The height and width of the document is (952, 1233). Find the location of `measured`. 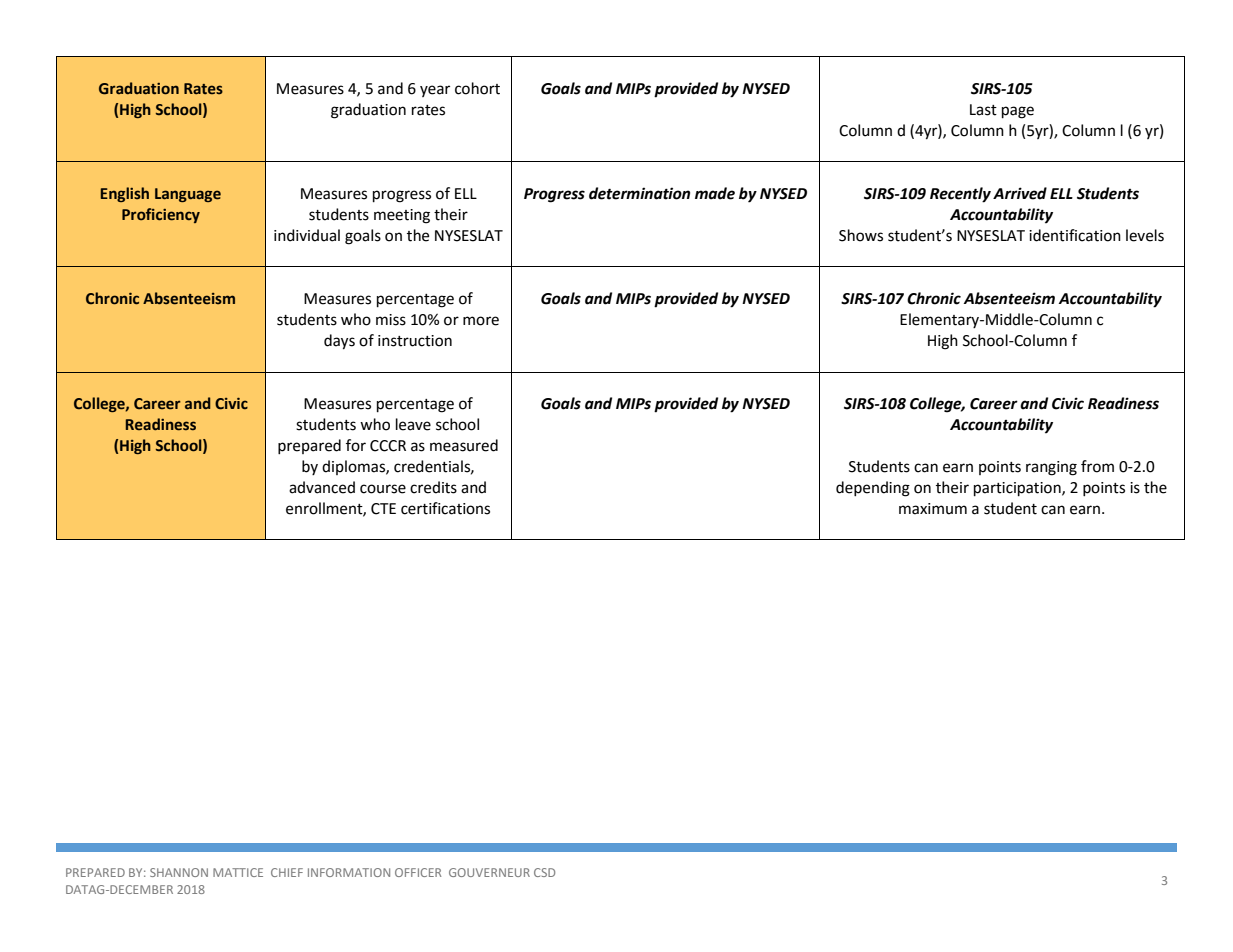

measured is located at coordinates (464, 445).
